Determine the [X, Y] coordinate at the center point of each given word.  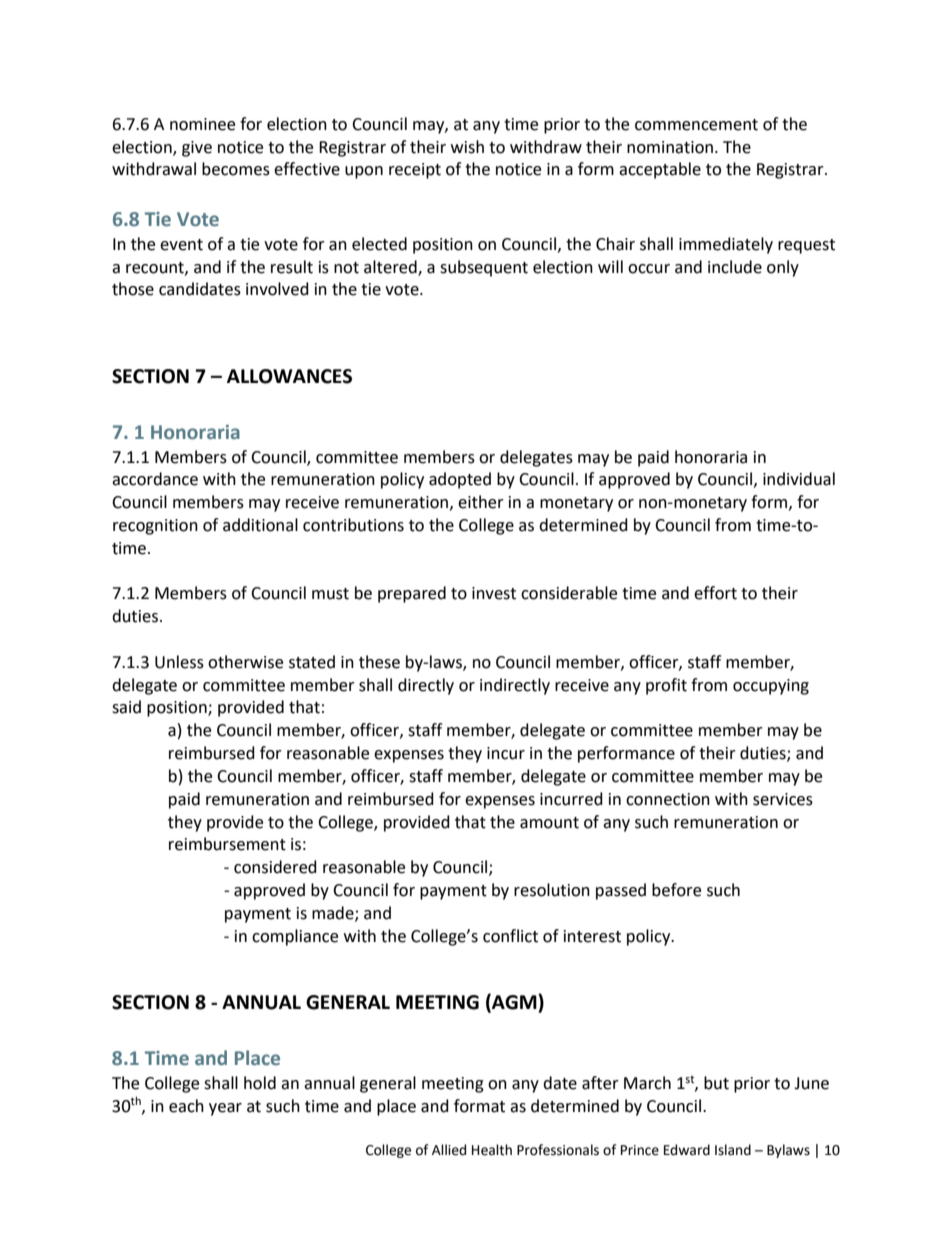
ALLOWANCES [289, 376]
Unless [179, 662]
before [676, 890]
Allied [449, 1150]
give [197, 149]
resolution [552, 890]
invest [494, 593]
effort [715, 593]
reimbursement [227, 844]
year [225, 1109]
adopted [460, 480]
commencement [696, 125]
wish [467, 147]
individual [799, 479]
